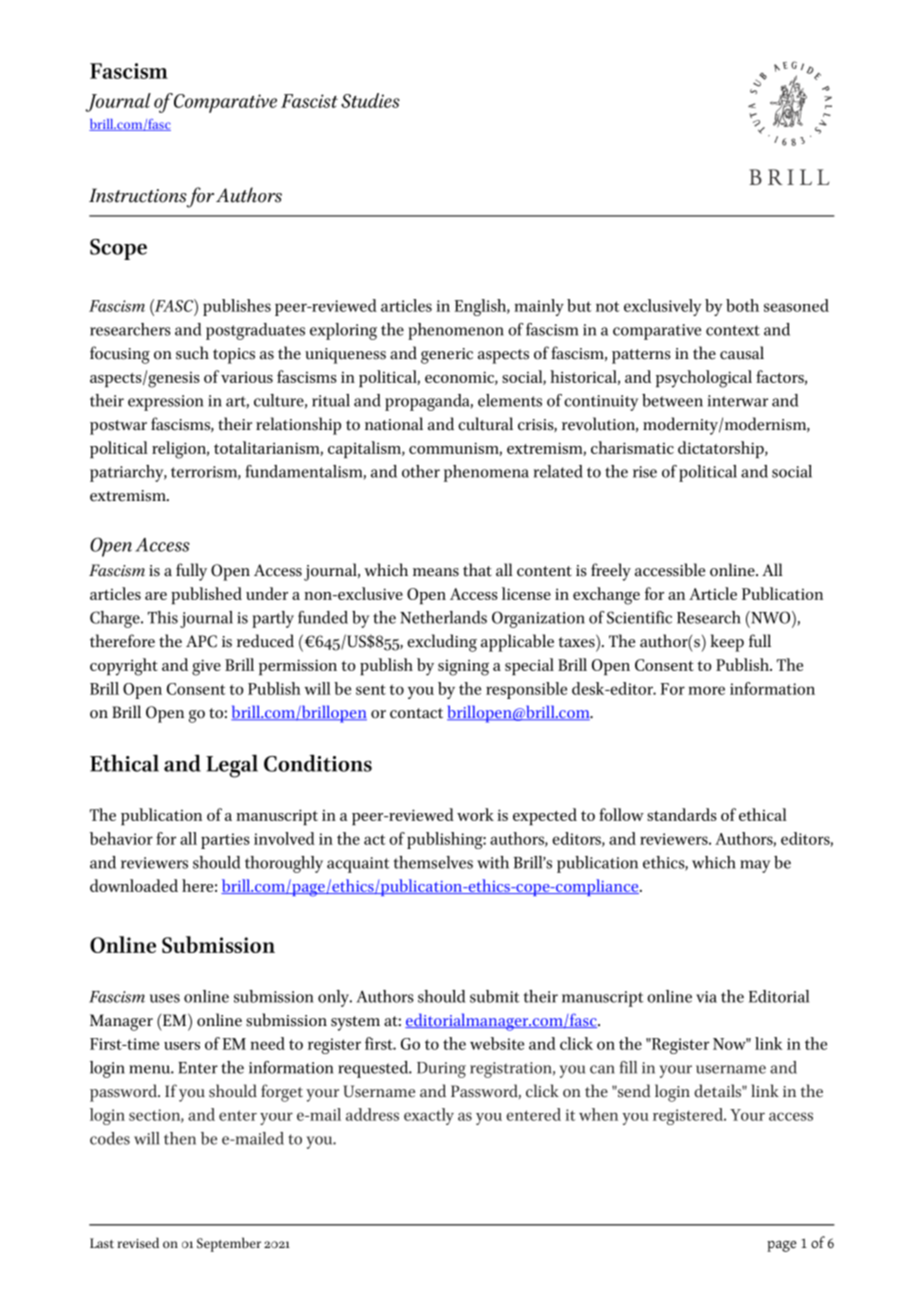  What do you see at coordinates (706, 997) in the image?
I see `via` at bounding box center [706, 997].
